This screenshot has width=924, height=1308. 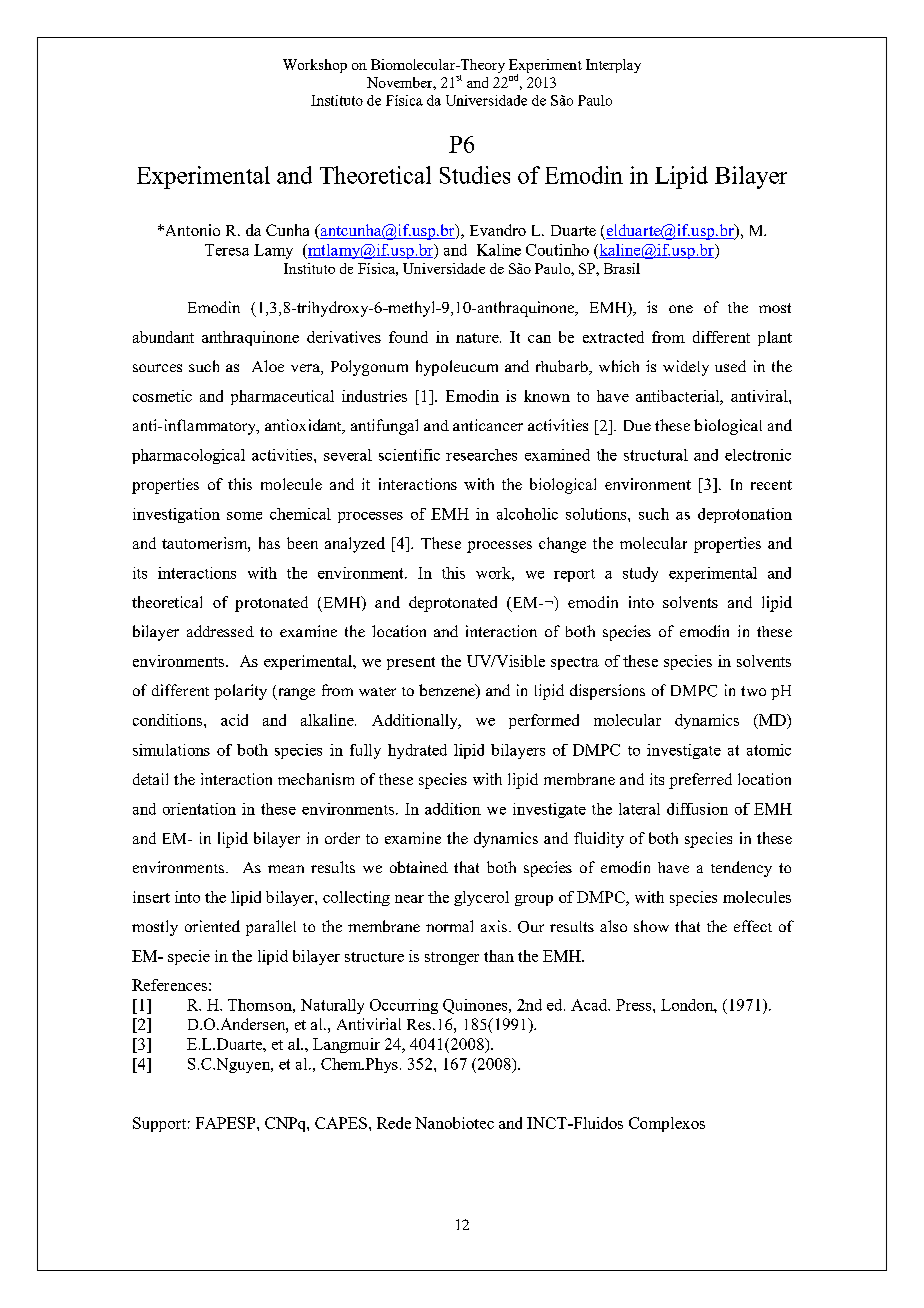 I want to click on acid, so click(x=234, y=720).
